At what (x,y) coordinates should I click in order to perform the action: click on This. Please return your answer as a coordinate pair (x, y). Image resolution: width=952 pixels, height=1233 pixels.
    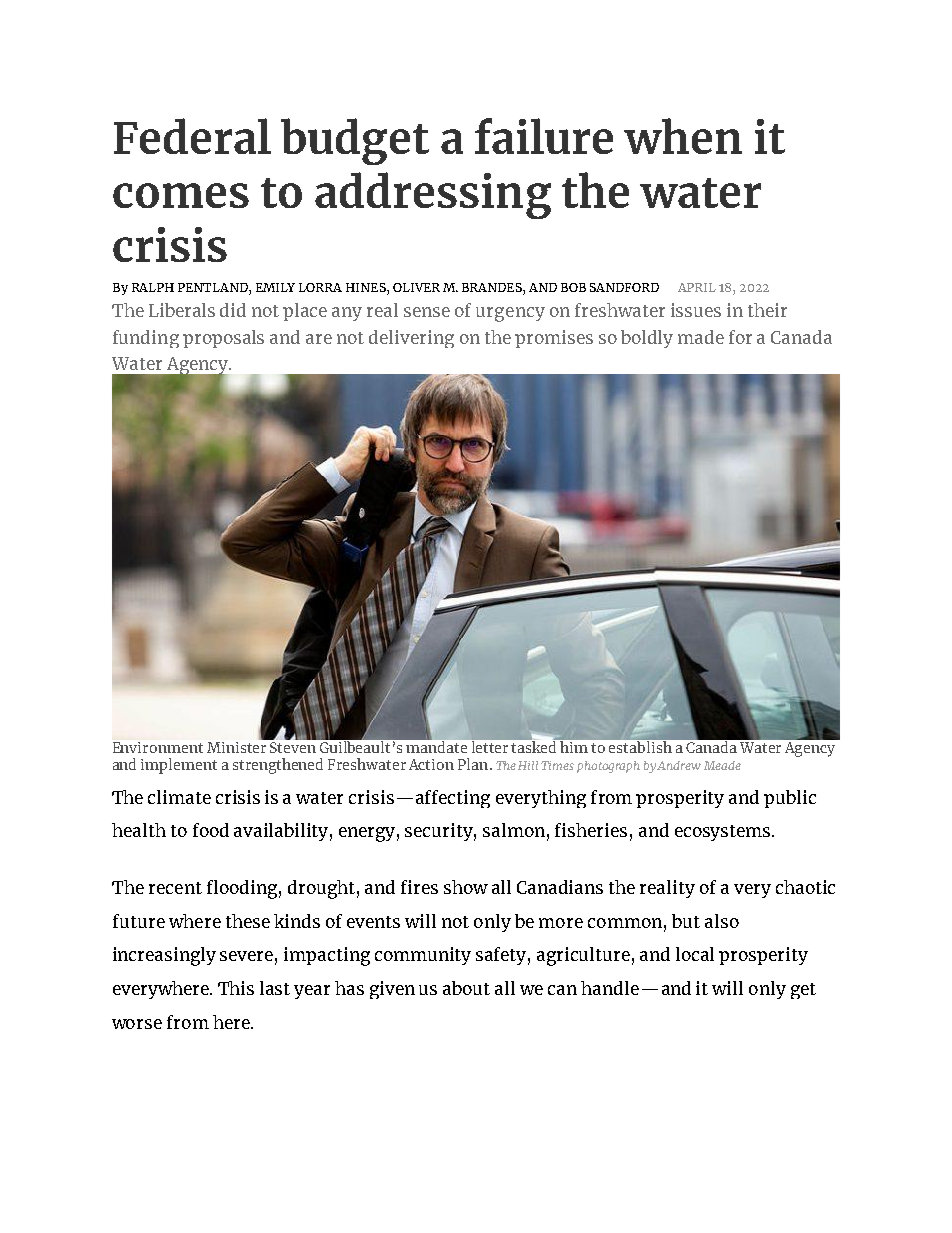
    Looking at the image, I should click on (236, 988).
